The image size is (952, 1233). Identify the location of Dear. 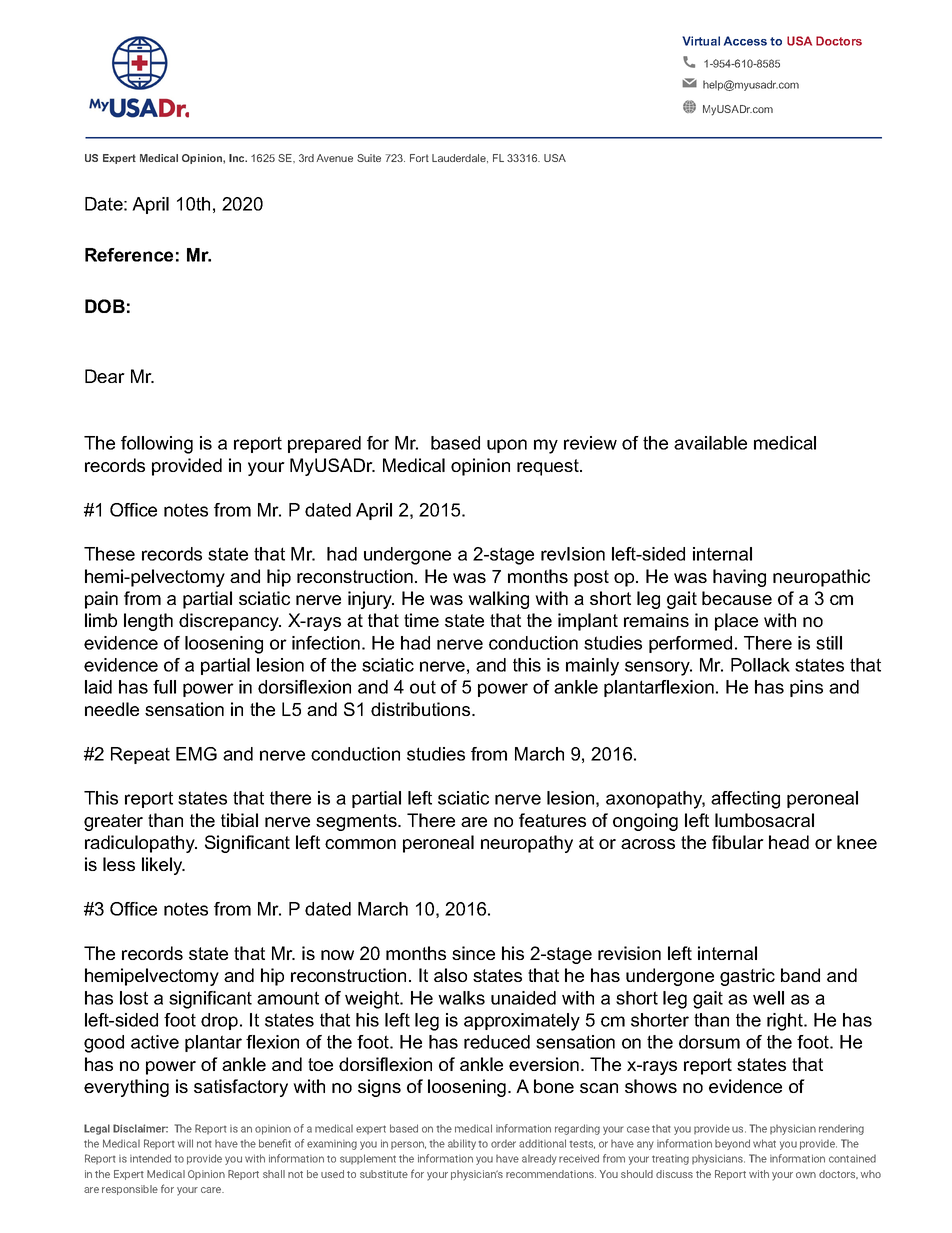
(105, 376).
